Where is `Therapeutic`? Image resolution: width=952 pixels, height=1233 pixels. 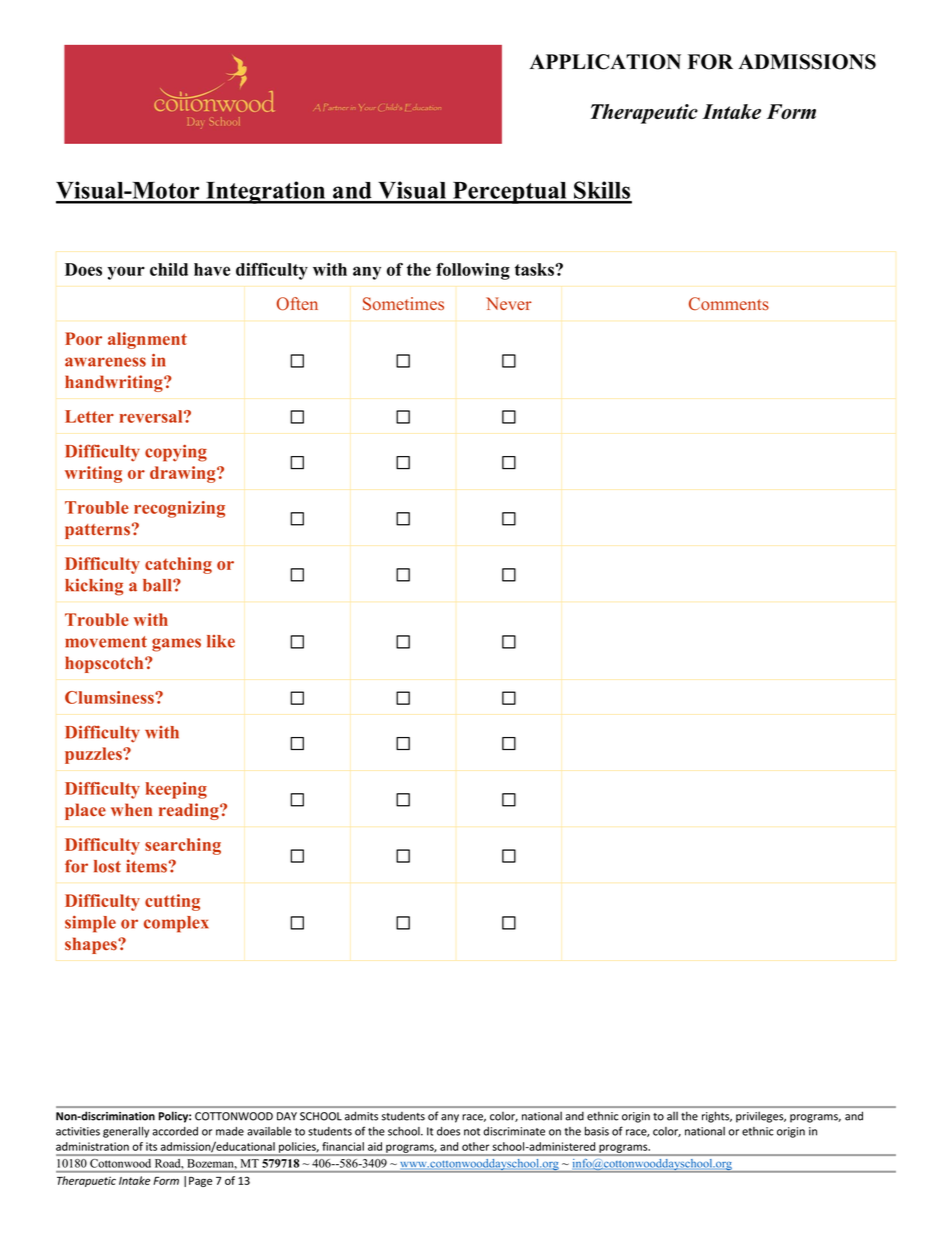 Therapeutic is located at coordinates (644, 114).
